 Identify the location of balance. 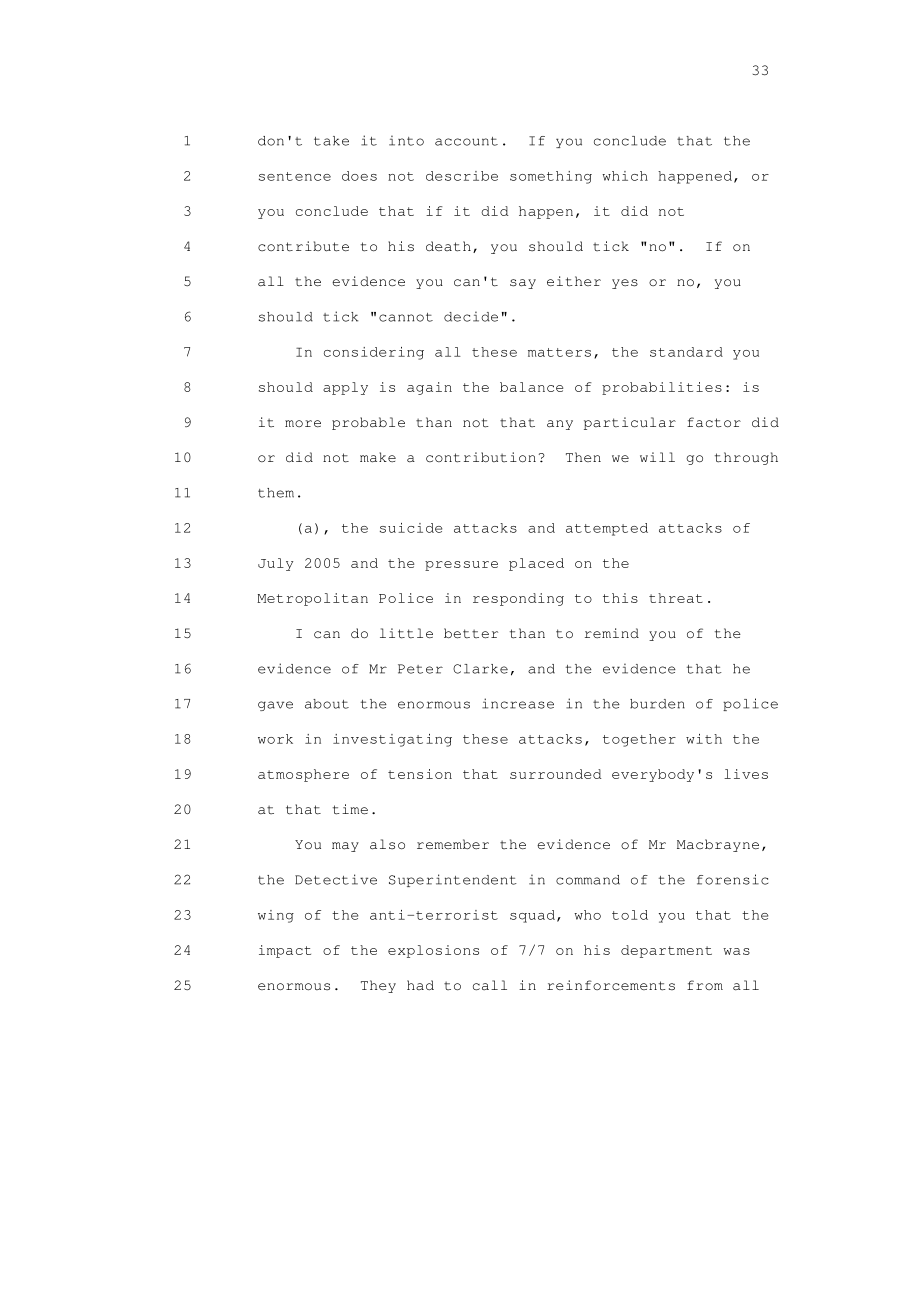
(531, 387).
